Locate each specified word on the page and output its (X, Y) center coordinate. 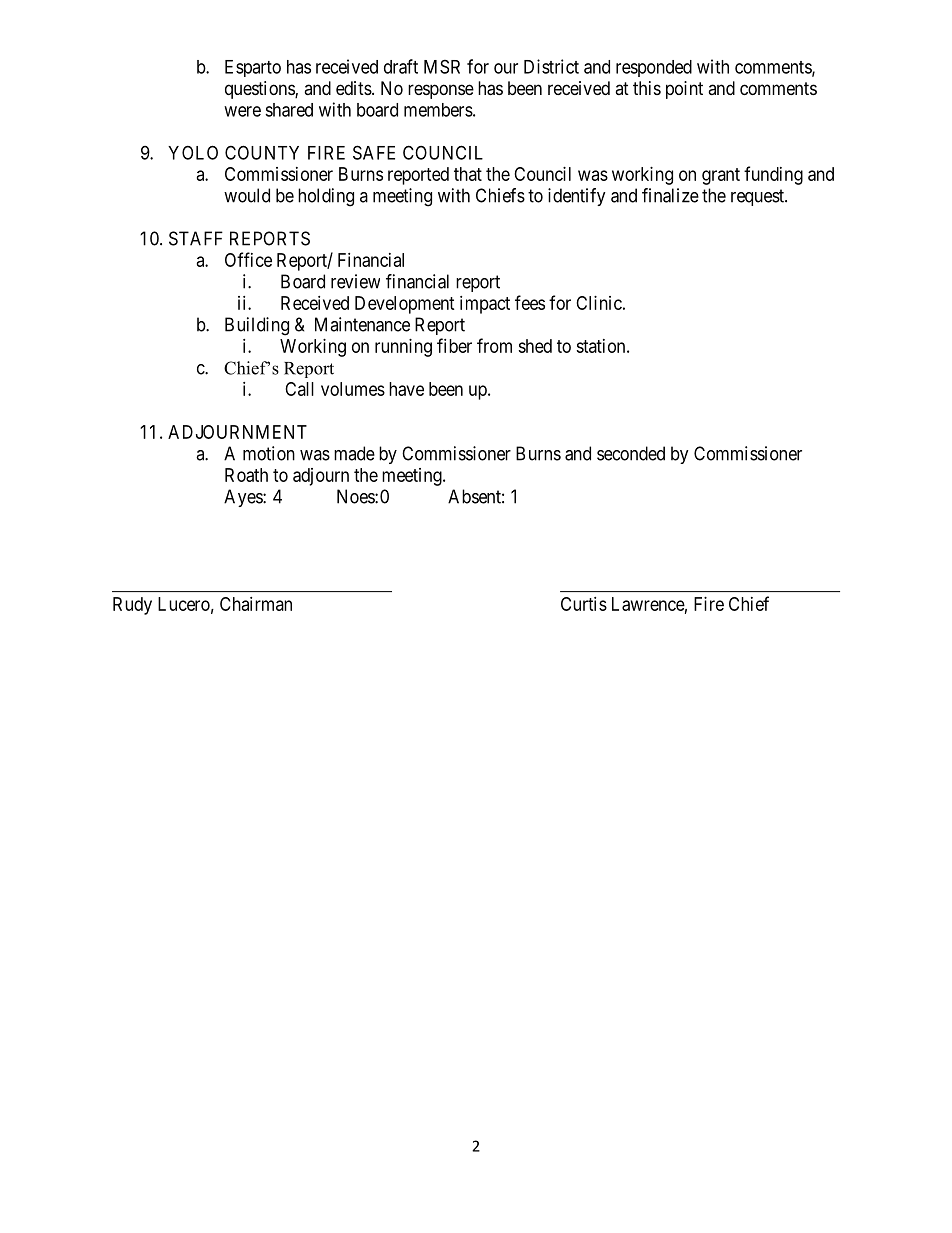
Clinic (599, 303)
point (684, 90)
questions (260, 90)
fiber (454, 345)
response (441, 91)
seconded (631, 453)
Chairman (256, 604)
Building (257, 326)
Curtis (584, 604)
